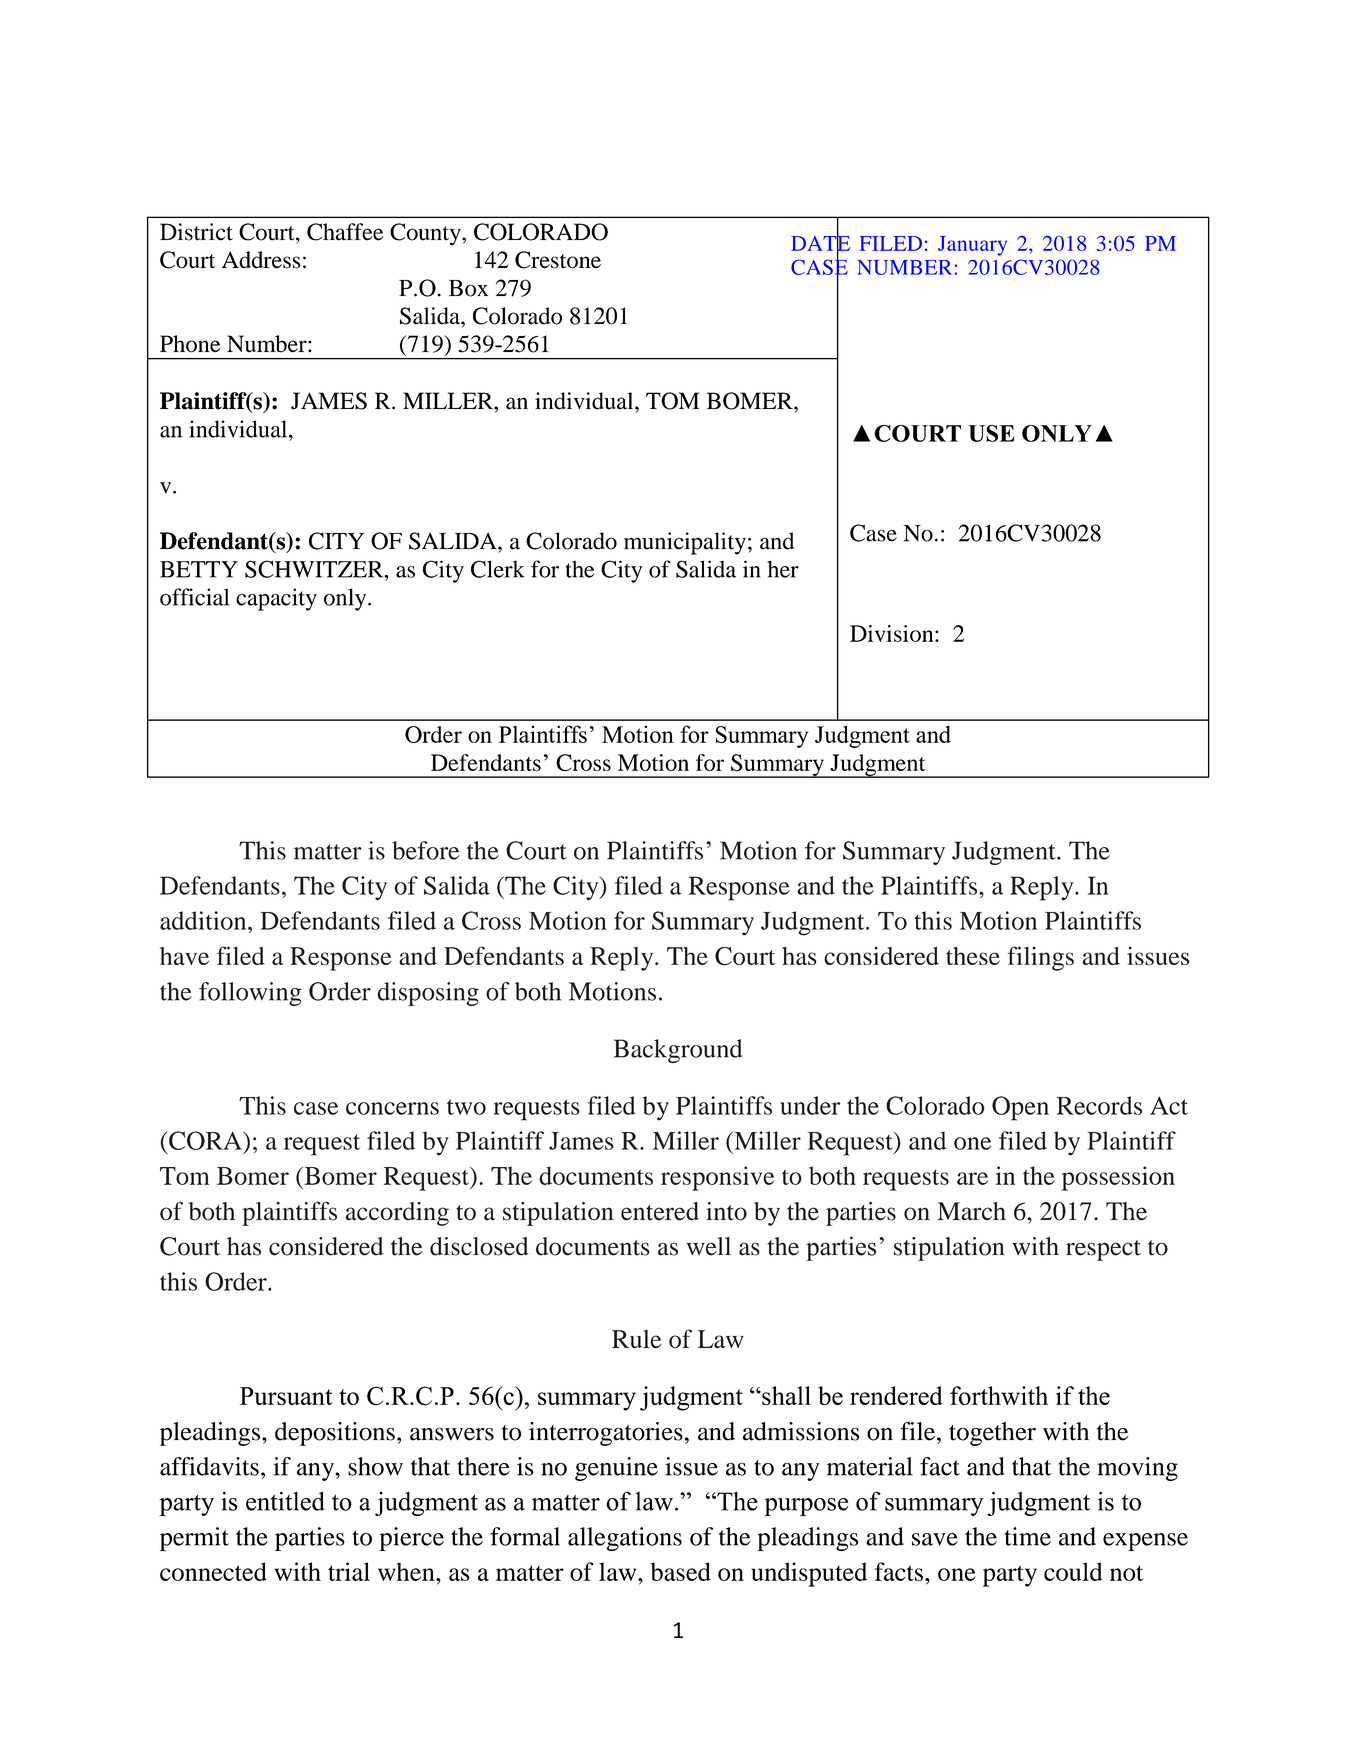 The image size is (1356, 1754). What do you see at coordinates (194, 597) in the screenshot?
I see `official` at bounding box center [194, 597].
